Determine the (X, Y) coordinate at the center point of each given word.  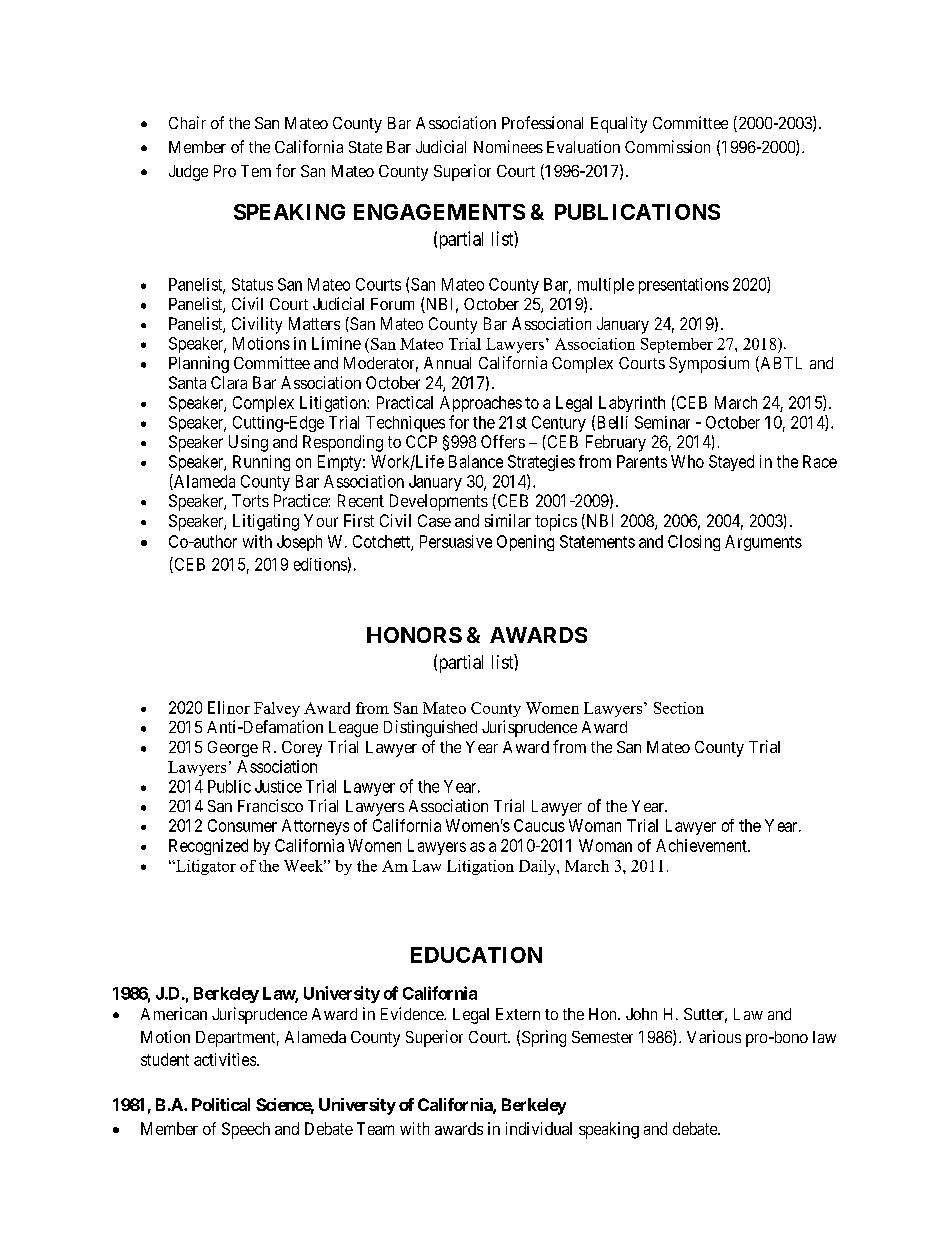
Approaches (481, 404)
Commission (667, 146)
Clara (229, 382)
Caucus (539, 825)
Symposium (709, 364)
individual (539, 1128)
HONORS (414, 635)
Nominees (508, 146)
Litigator (205, 867)
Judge (188, 173)
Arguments (763, 543)
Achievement (702, 845)
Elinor (229, 707)
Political (221, 1104)
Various (714, 1036)
